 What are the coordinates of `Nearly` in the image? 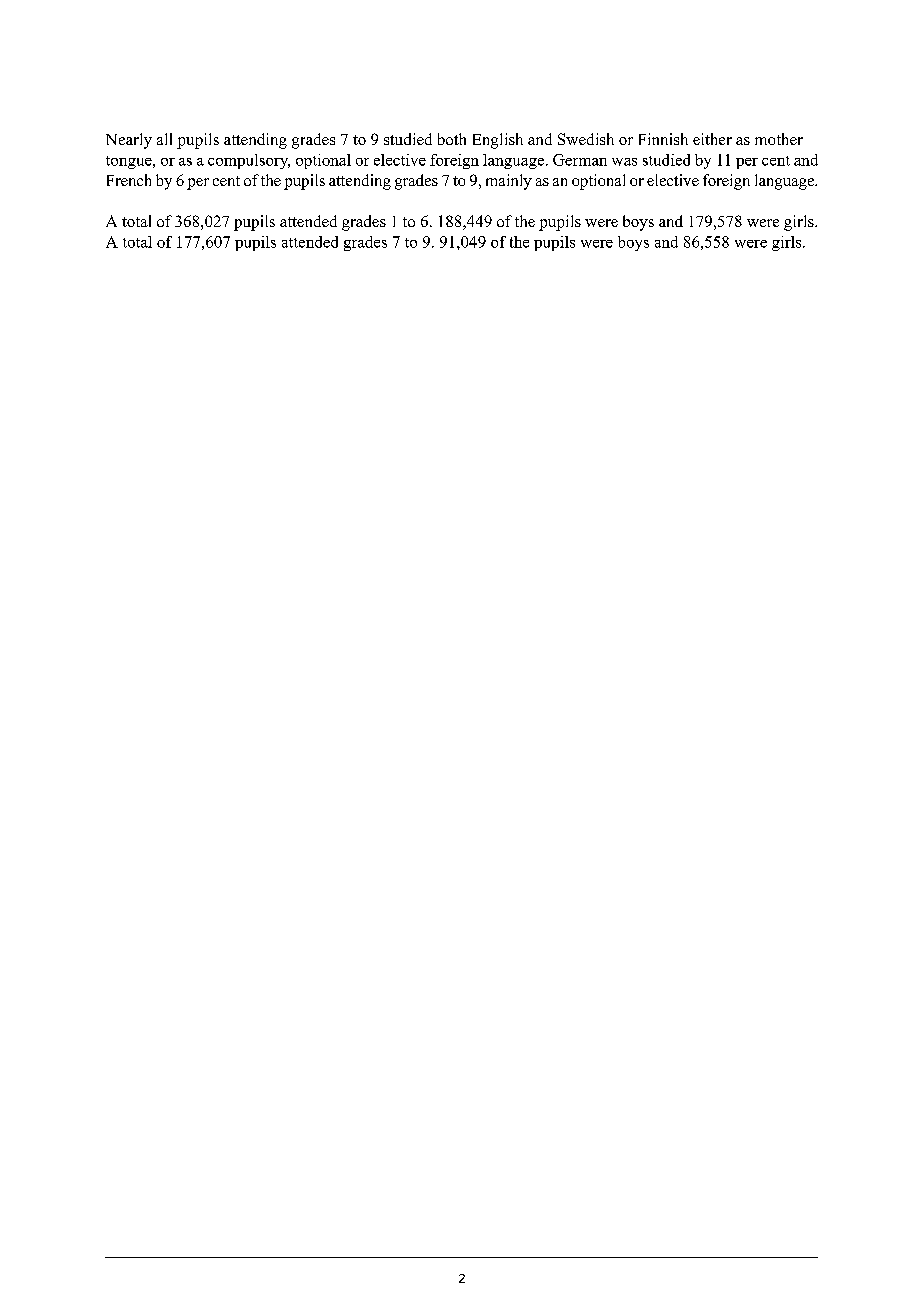 It's located at (129, 141).
